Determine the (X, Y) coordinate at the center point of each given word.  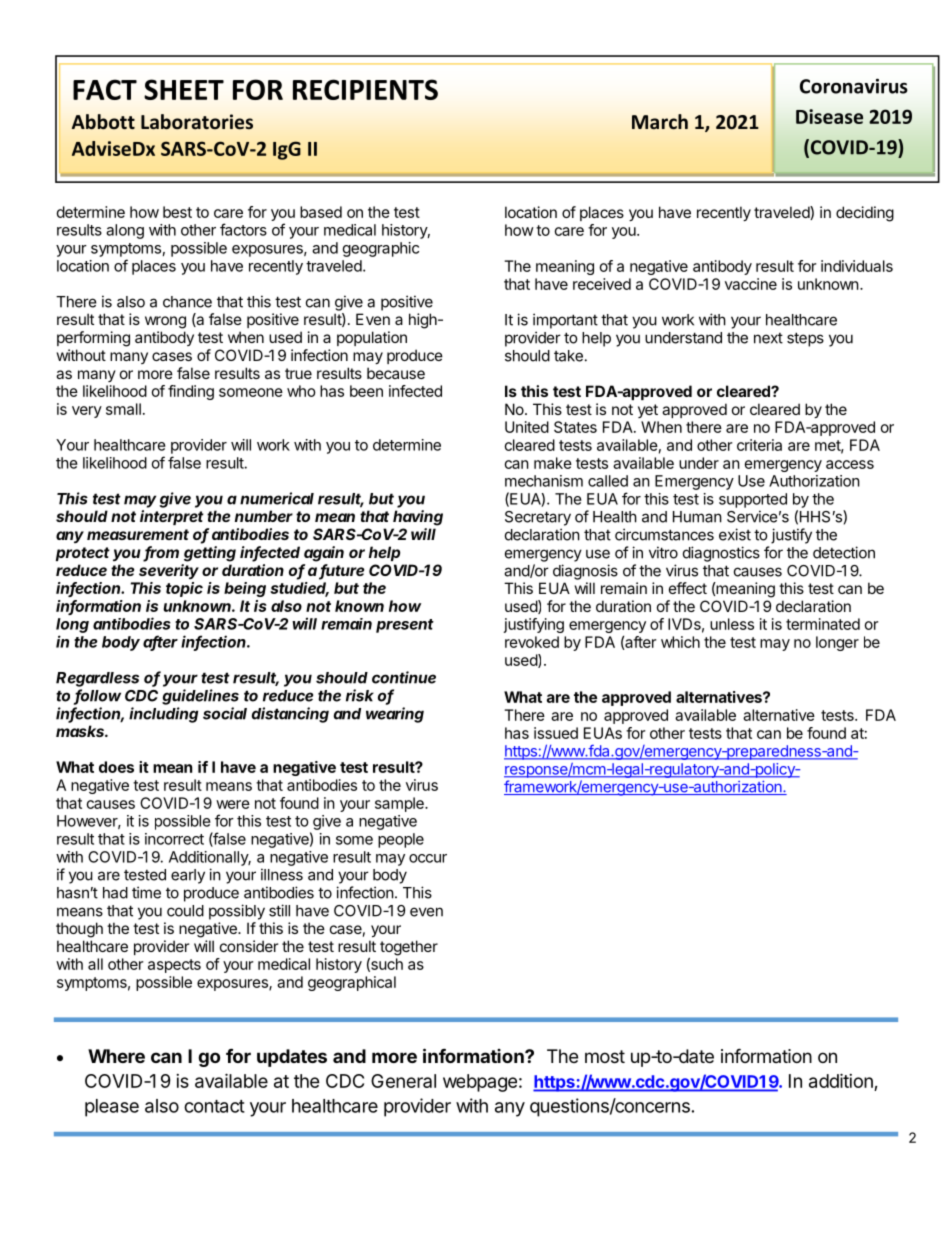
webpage (480, 1083)
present (405, 626)
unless (732, 624)
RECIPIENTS (365, 89)
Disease (829, 116)
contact (214, 1106)
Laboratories (197, 122)
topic (184, 589)
